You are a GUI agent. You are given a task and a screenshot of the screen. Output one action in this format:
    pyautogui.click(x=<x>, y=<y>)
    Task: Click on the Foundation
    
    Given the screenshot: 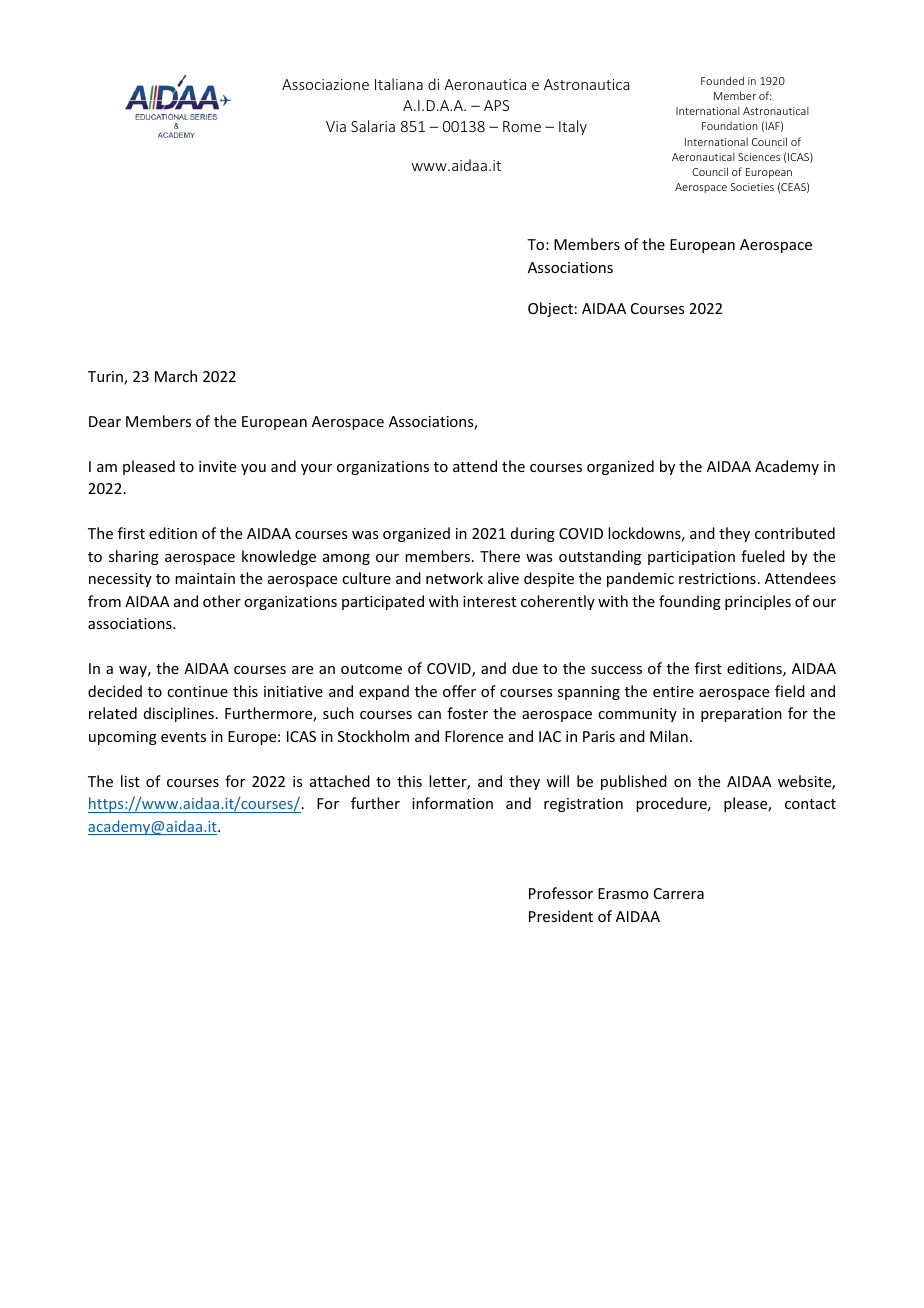 What is the action you would take?
    pyautogui.click(x=730, y=125)
